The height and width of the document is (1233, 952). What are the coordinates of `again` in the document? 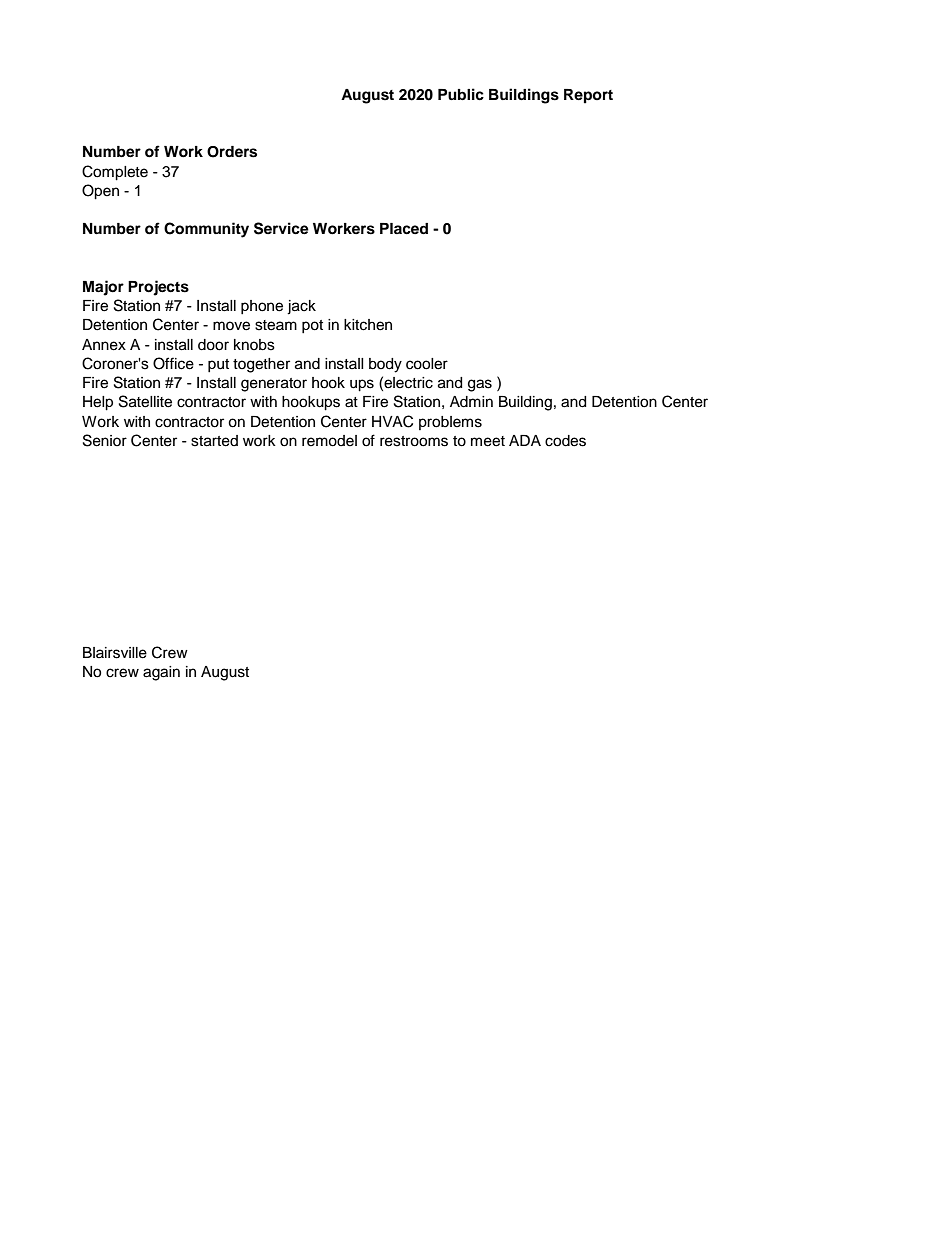 It's located at (161, 673).
